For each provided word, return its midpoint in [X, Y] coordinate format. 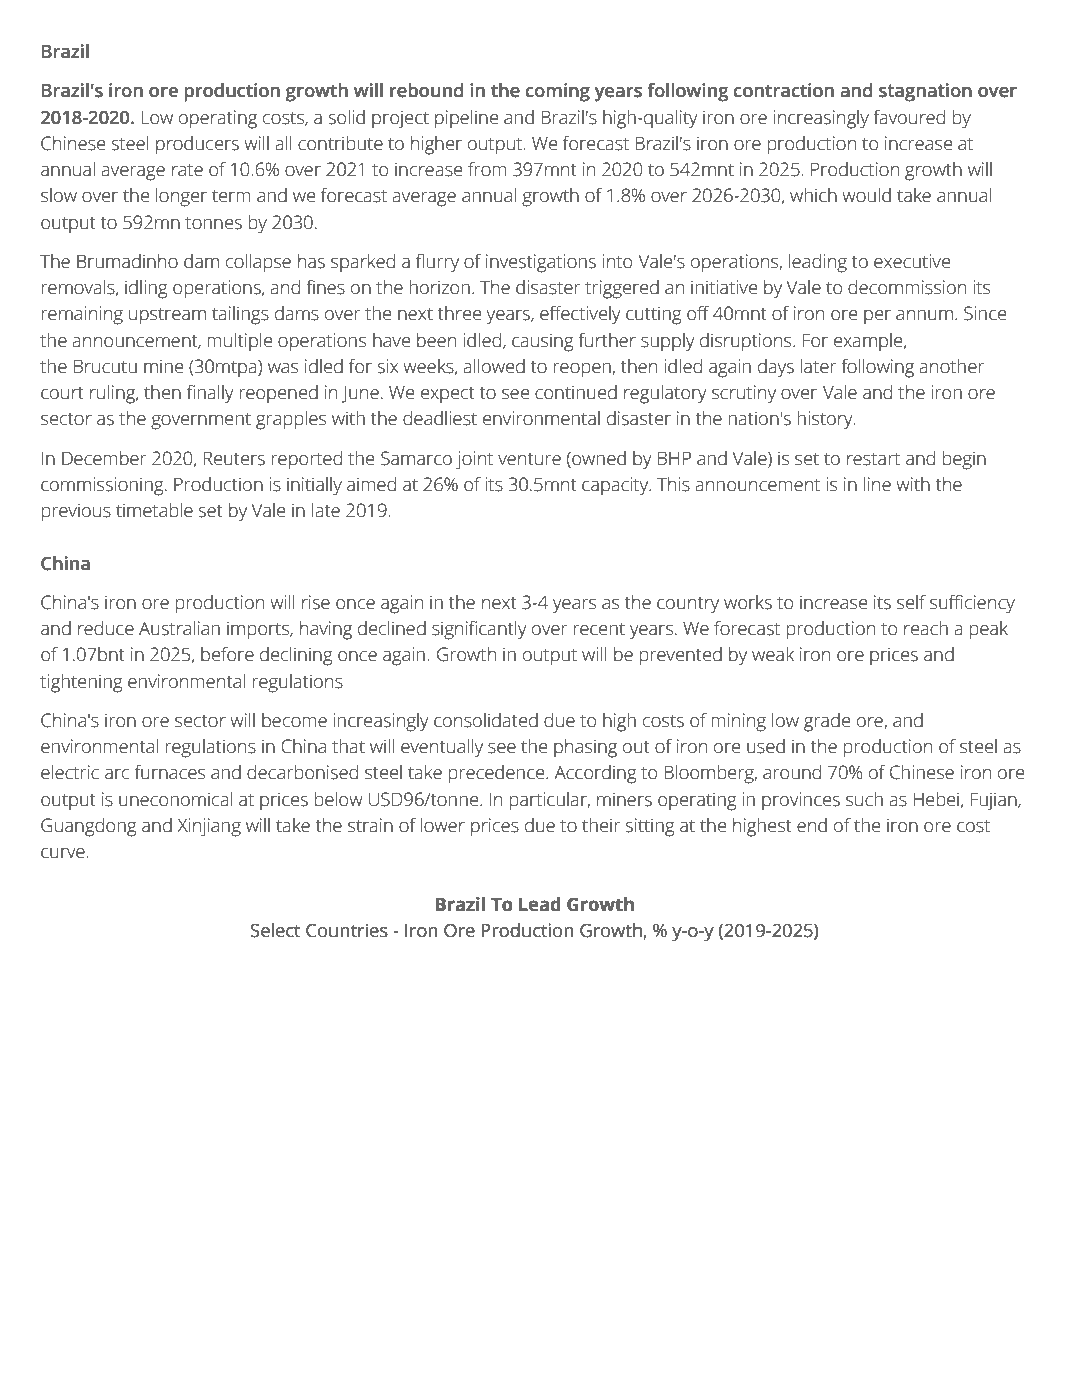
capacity [616, 486]
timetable [154, 510]
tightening [81, 683]
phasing [585, 748]
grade [827, 722]
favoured [909, 117]
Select [276, 930]
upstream [167, 316]
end [812, 825]
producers [197, 145]
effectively [580, 315]
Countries [347, 930]
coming [558, 92]
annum [924, 315]
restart [873, 459]
